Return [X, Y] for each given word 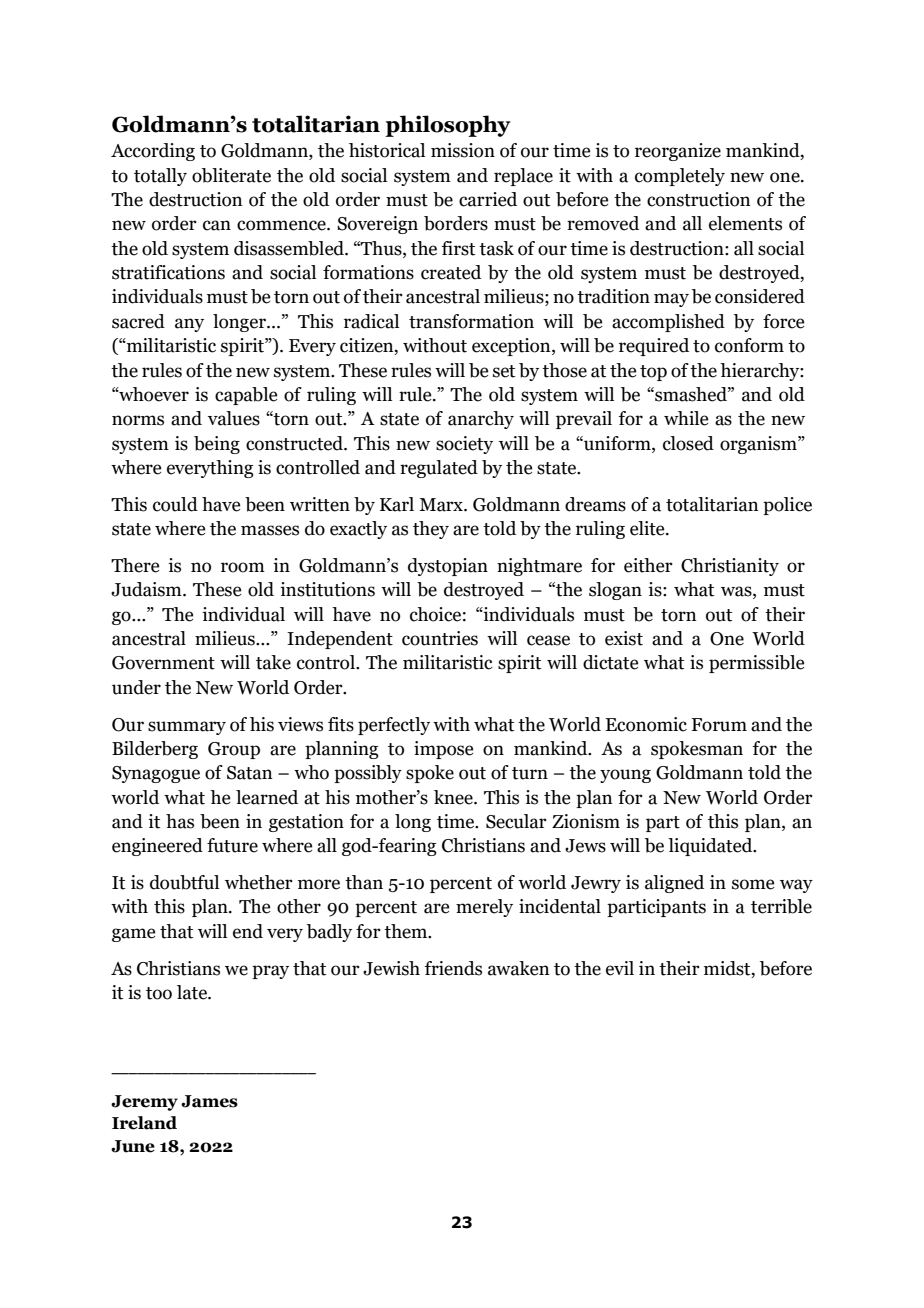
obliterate [231, 175]
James [209, 1101]
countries [440, 638]
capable [246, 396]
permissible [756, 664]
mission [463, 150]
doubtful [184, 882]
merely [484, 908]
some [753, 884]
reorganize [678, 152]
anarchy [481, 420]
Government [163, 663]
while [686, 418]
